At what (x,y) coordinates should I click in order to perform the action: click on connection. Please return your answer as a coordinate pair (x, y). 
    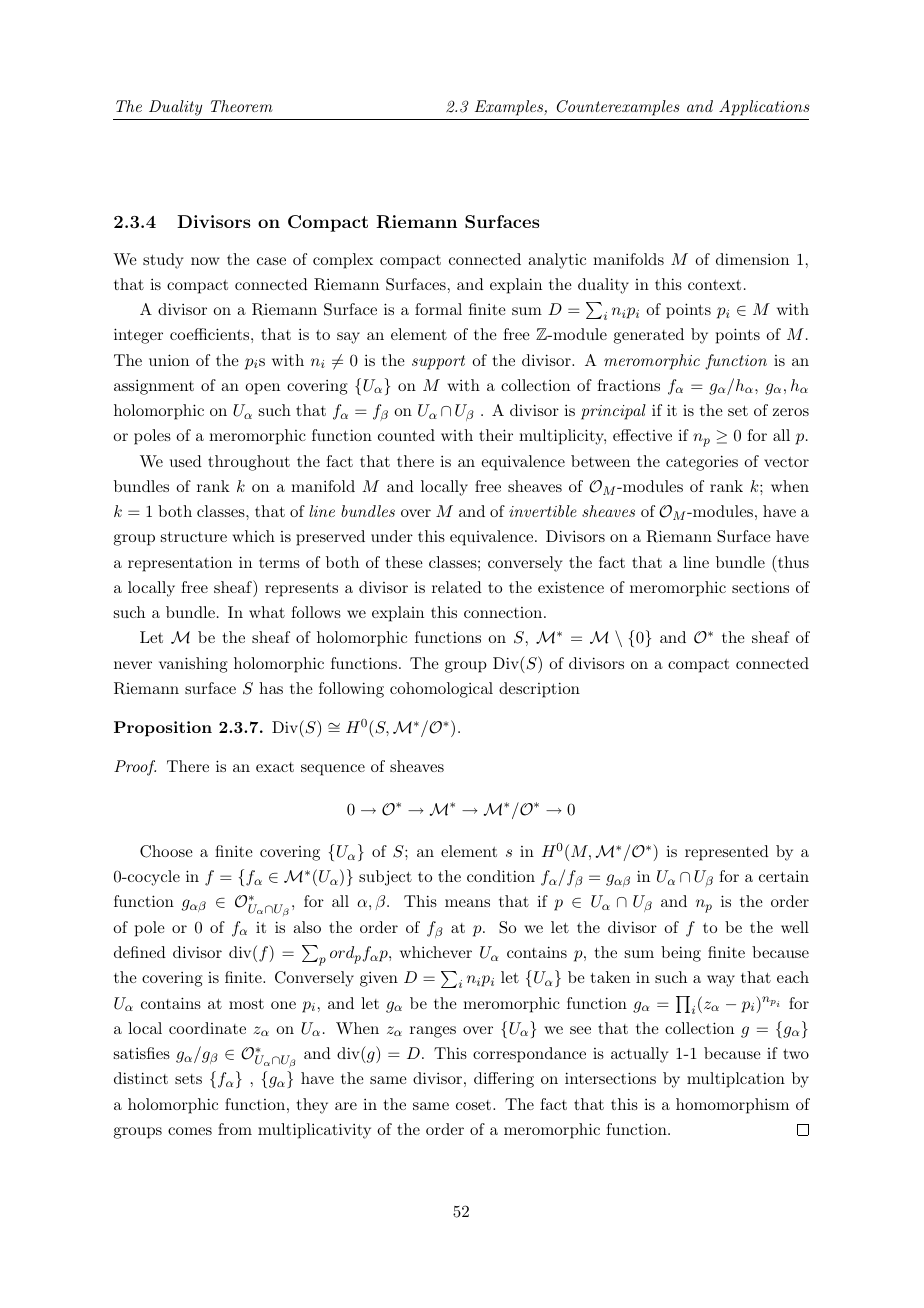
    Looking at the image, I should click on (504, 612).
